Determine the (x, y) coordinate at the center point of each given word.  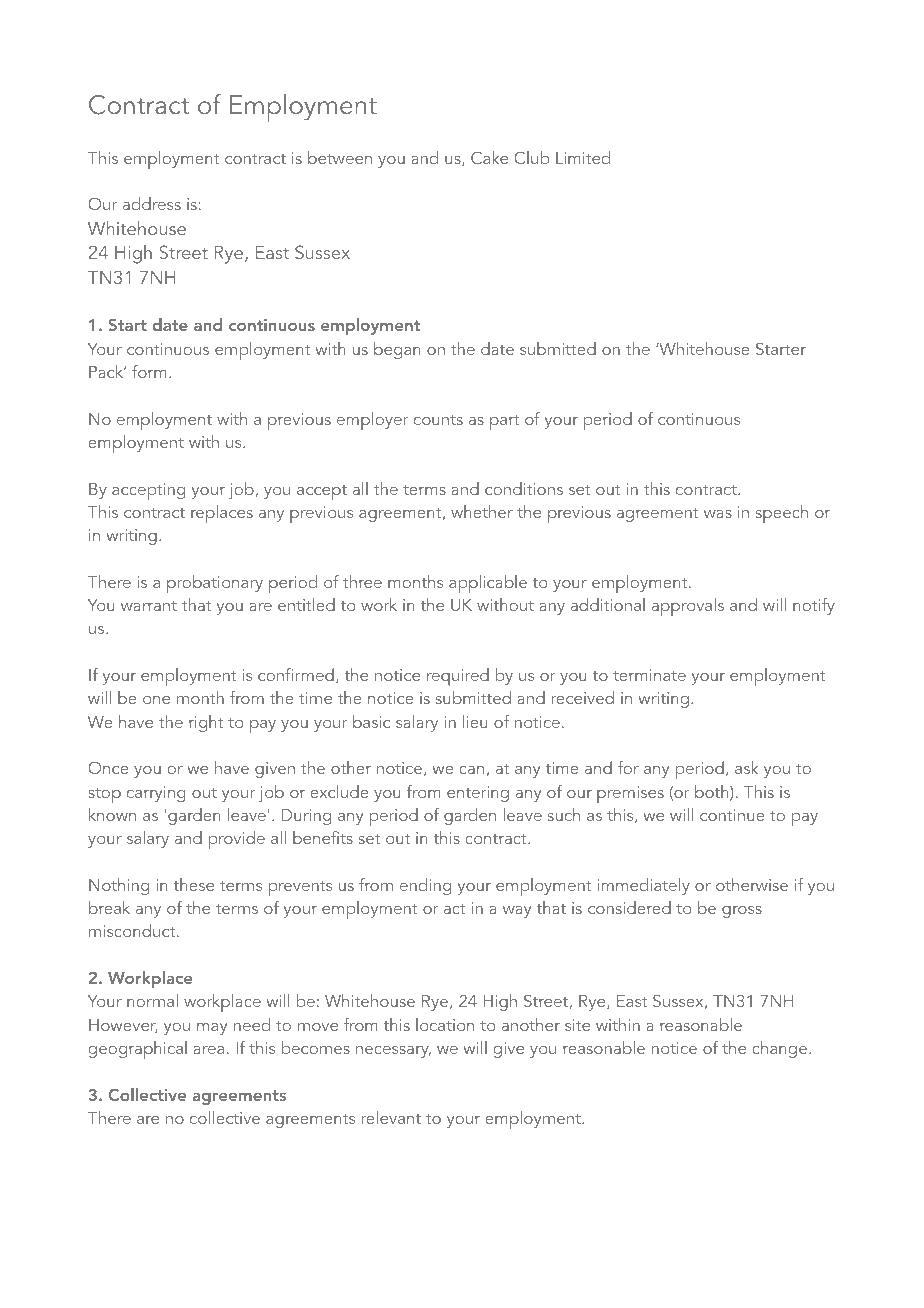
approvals (688, 607)
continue (732, 815)
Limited (583, 157)
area (208, 1050)
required (458, 677)
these (194, 884)
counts (438, 420)
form (149, 371)
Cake (489, 157)
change (781, 1049)
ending (425, 886)
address (152, 203)
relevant (391, 1117)
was (718, 514)
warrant (149, 606)
